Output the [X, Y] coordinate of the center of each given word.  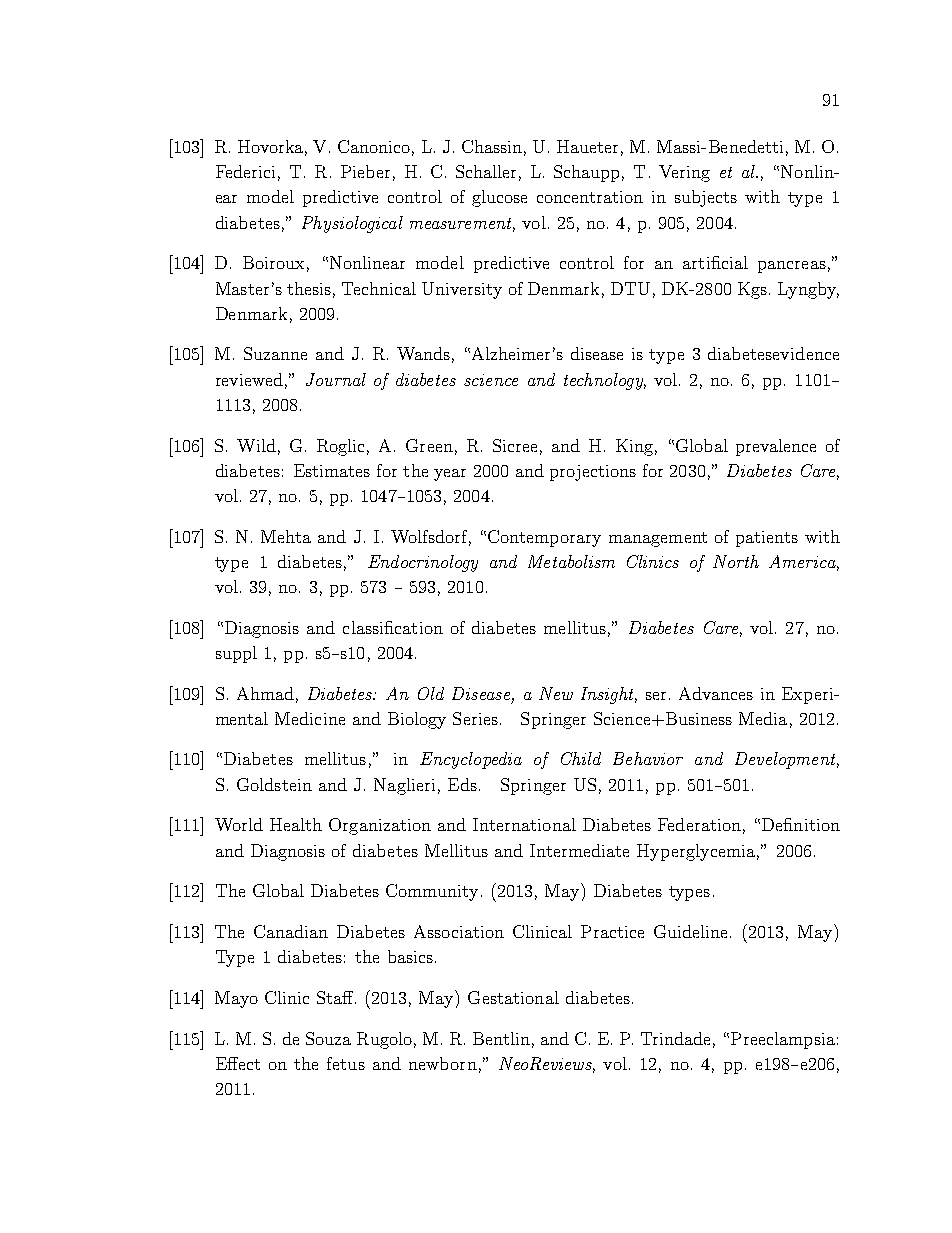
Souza [328, 1038]
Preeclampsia [783, 1040]
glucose [499, 198]
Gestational [513, 997]
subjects [706, 198]
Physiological [352, 224]
